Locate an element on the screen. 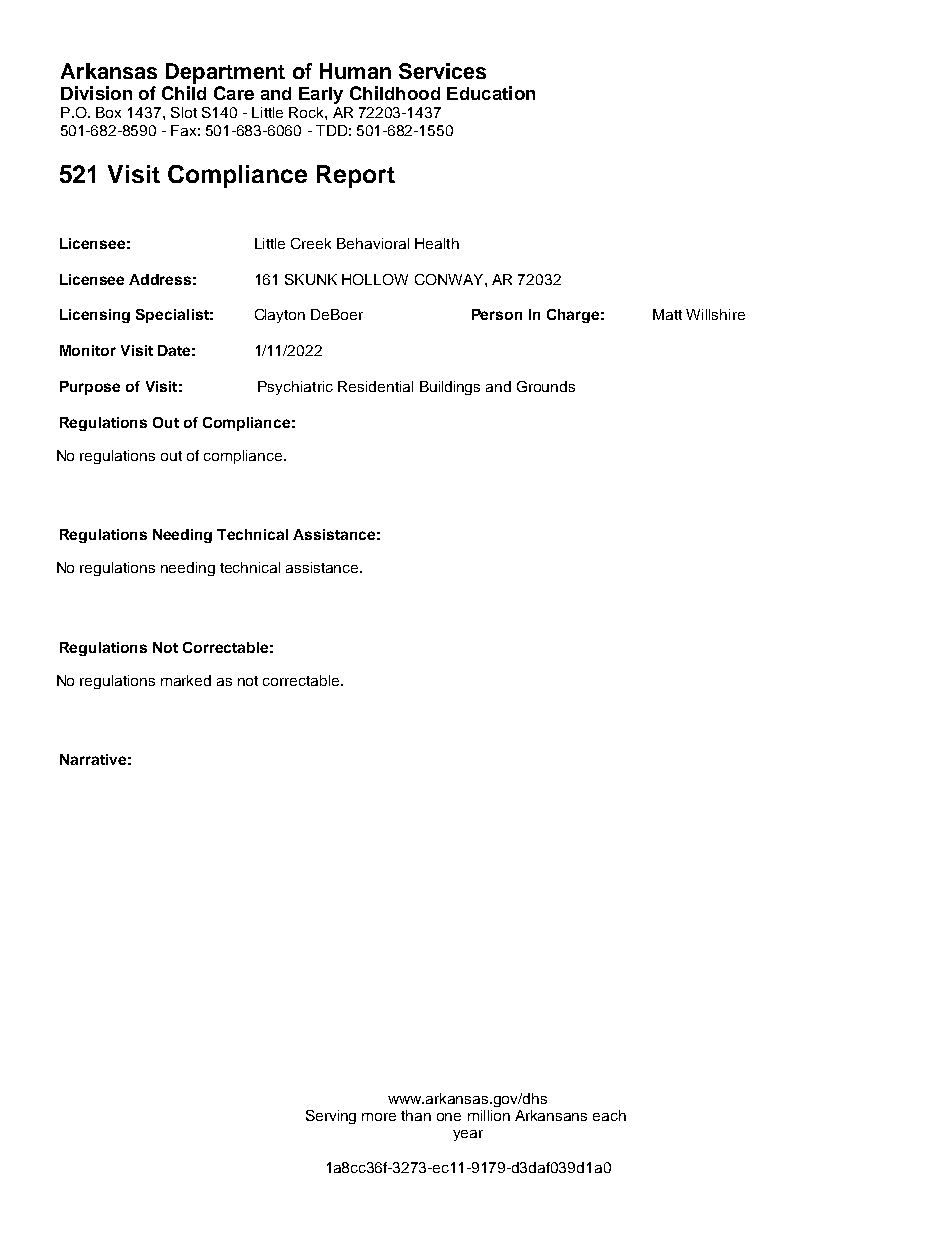 The width and height of the screenshot is (952, 1233). Slot is located at coordinates (184, 112).
